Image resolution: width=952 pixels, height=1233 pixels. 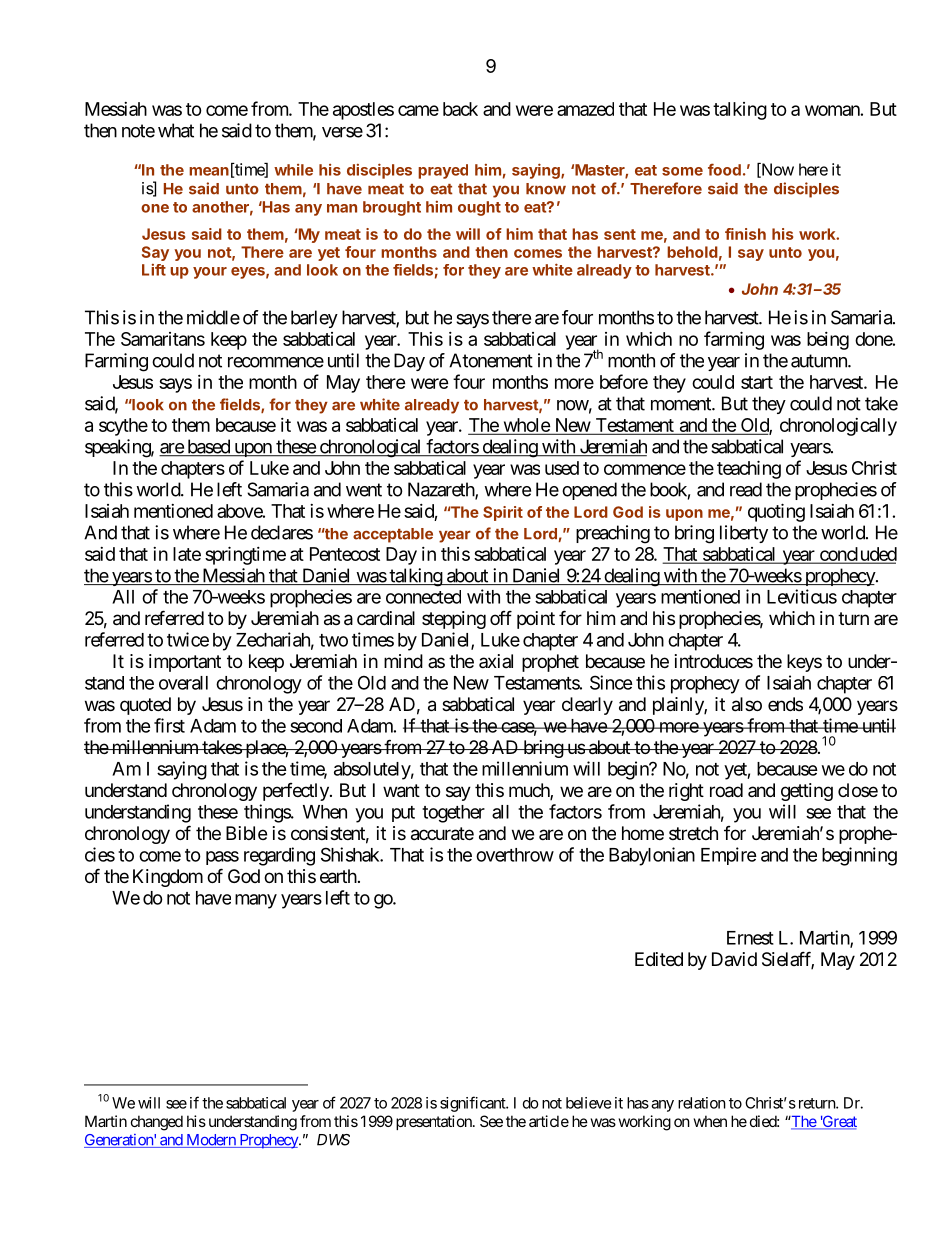 I want to click on significant, so click(x=473, y=1104).
